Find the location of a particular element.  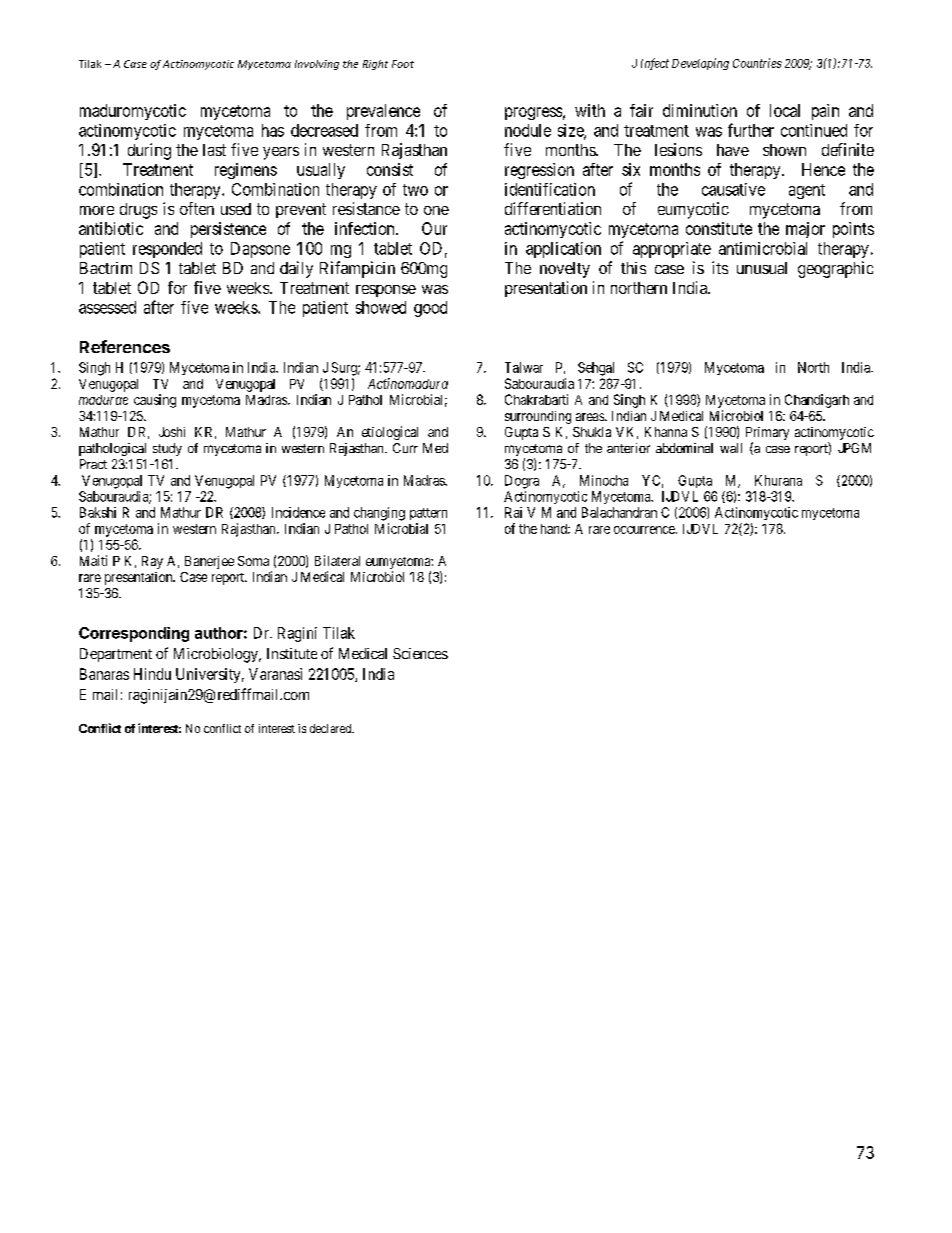

novelty is located at coordinates (565, 270).
